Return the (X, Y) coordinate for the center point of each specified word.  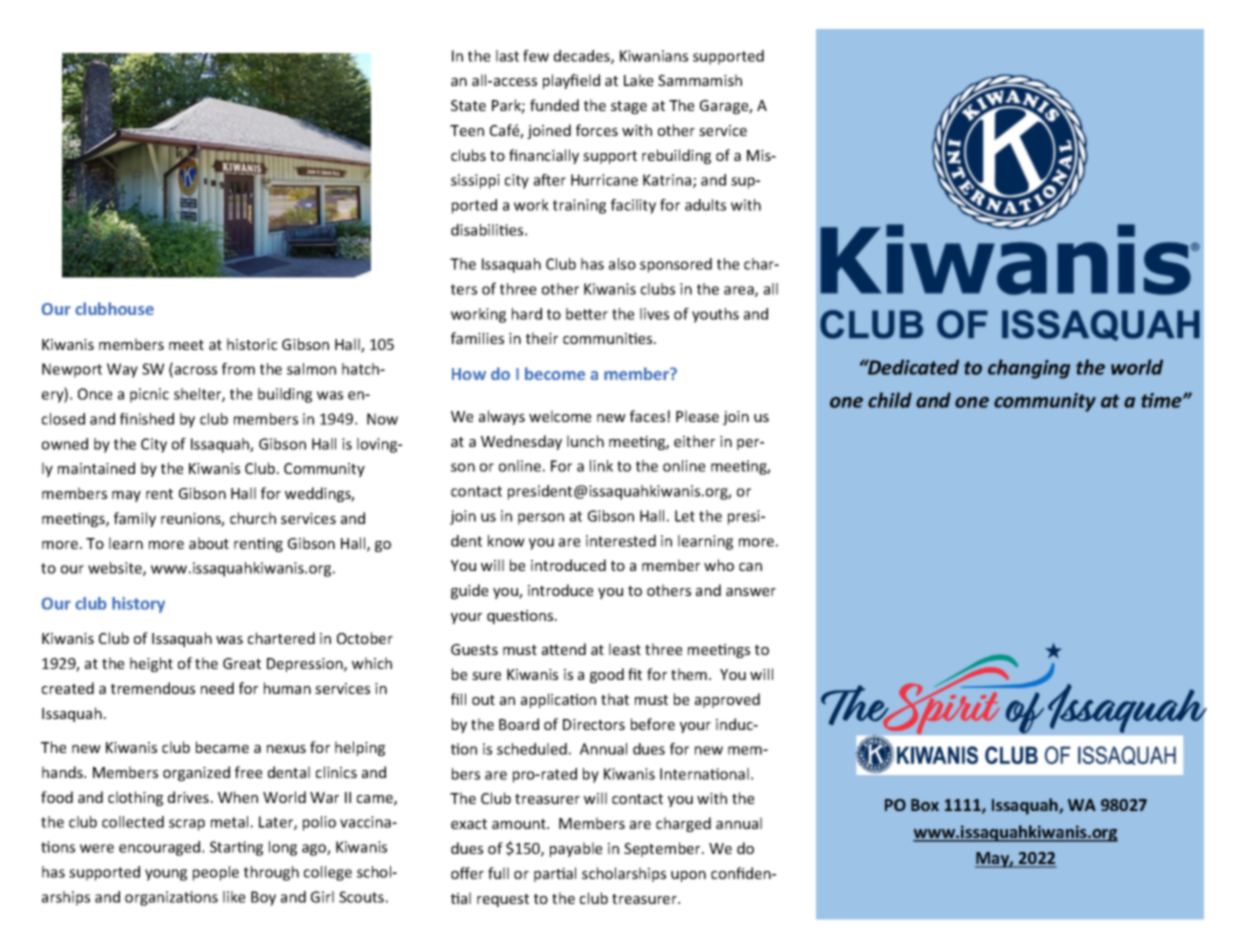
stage (629, 107)
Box (925, 805)
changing (1029, 369)
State (468, 105)
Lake (639, 80)
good (607, 675)
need (217, 688)
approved (727, 700)
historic (252, 344)
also (622, 264)
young (166, 875)
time (1162, 400)
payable (576, 849)
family (135, 519)
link (601, 466)
